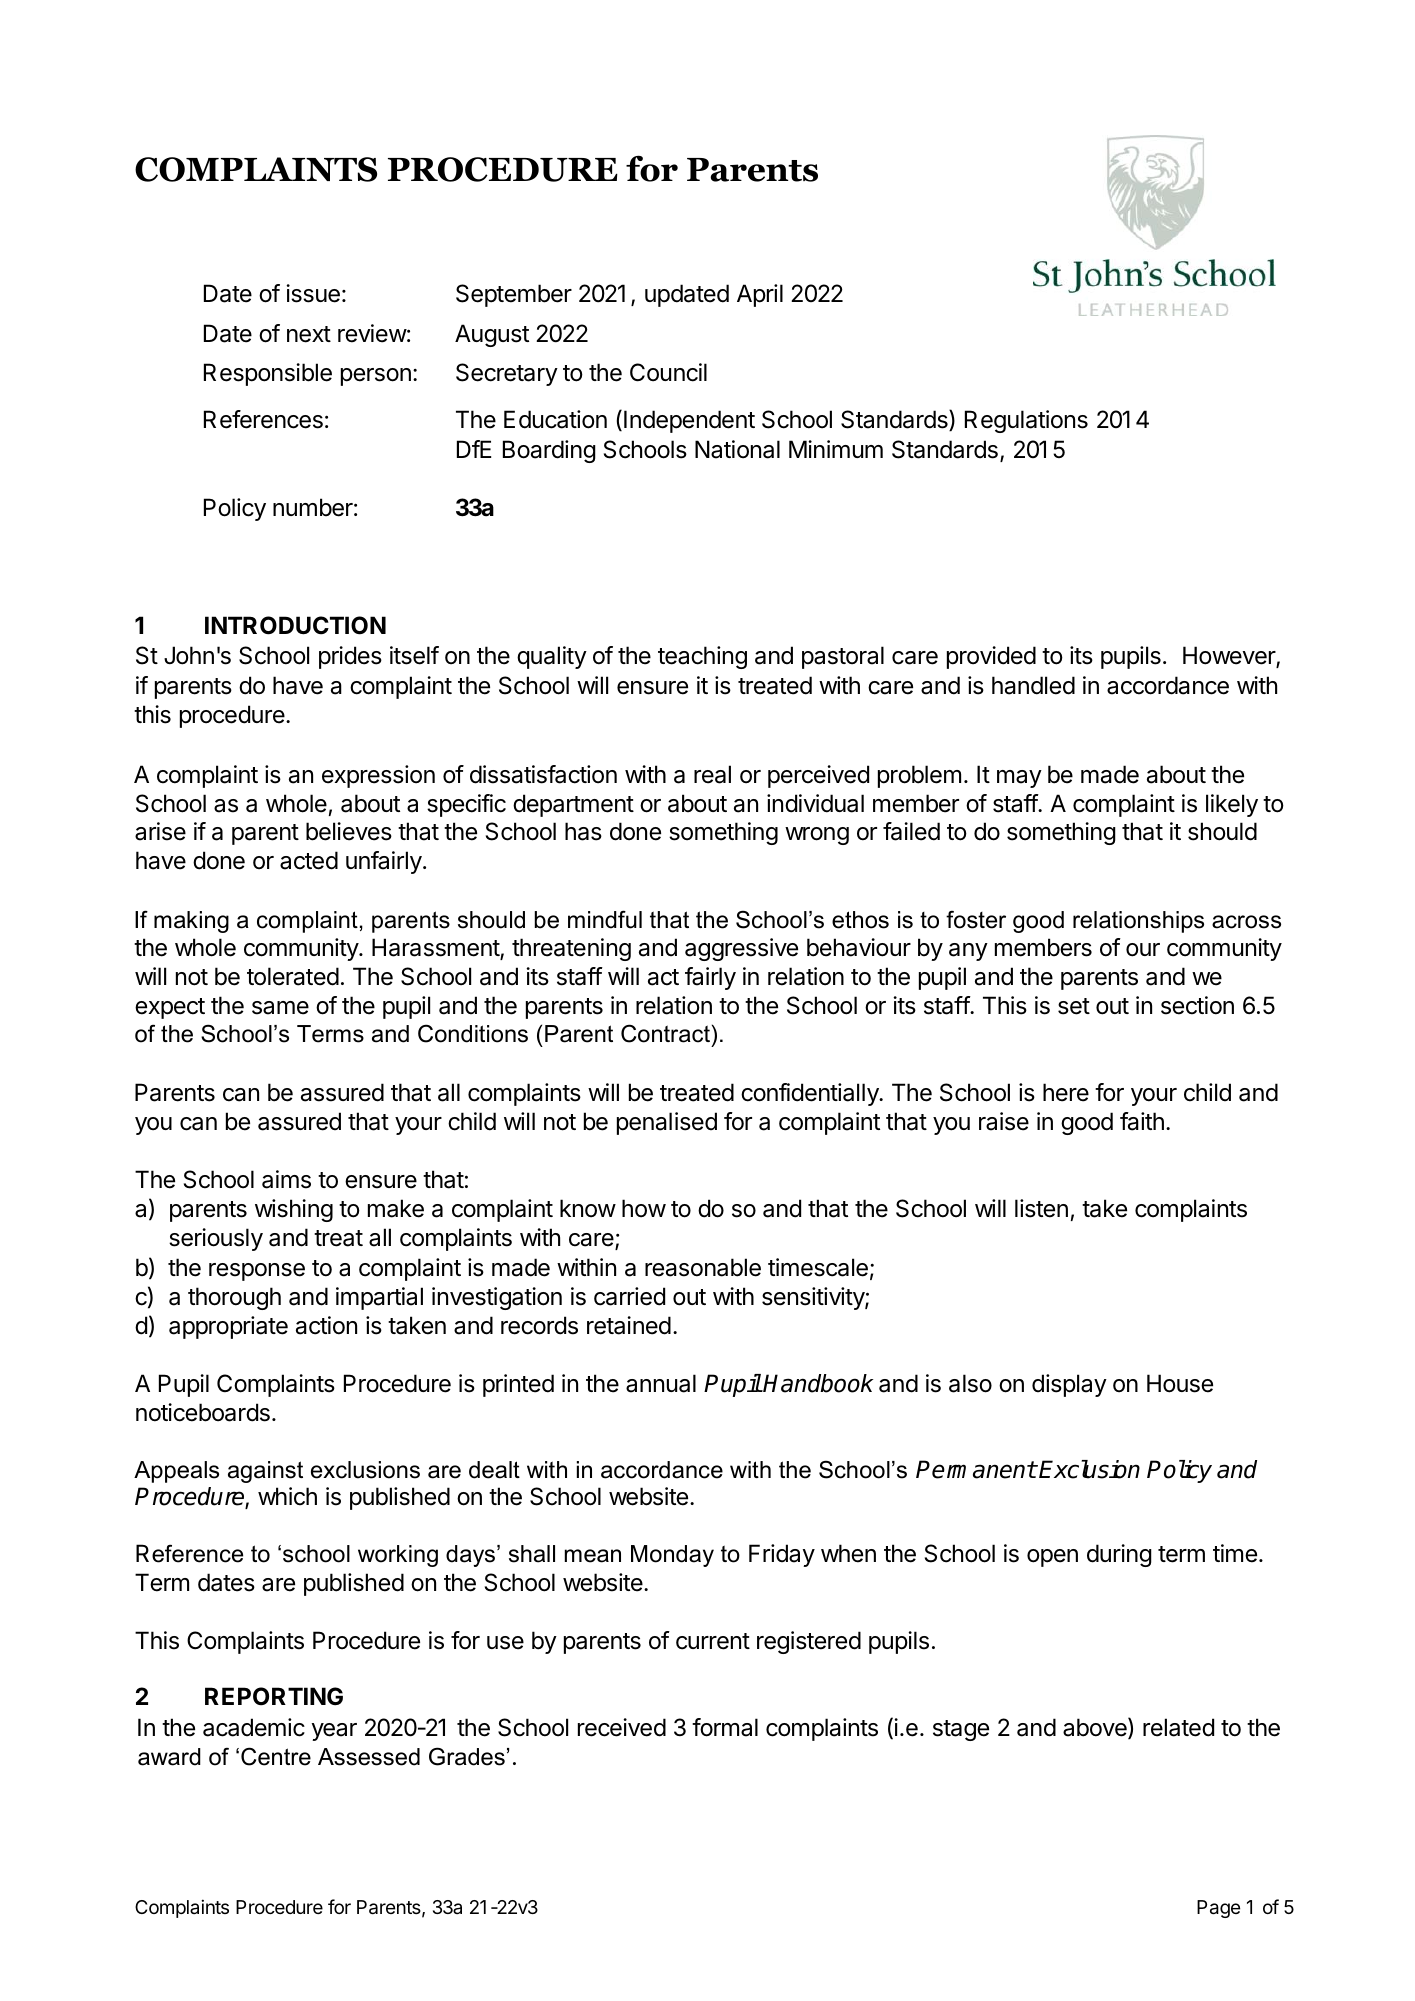 The height and width of the page is (2001, 1415). What do you see at coordinates (661, 1383) in the page?
I see `annual` at bounding box center [661, 1383].
